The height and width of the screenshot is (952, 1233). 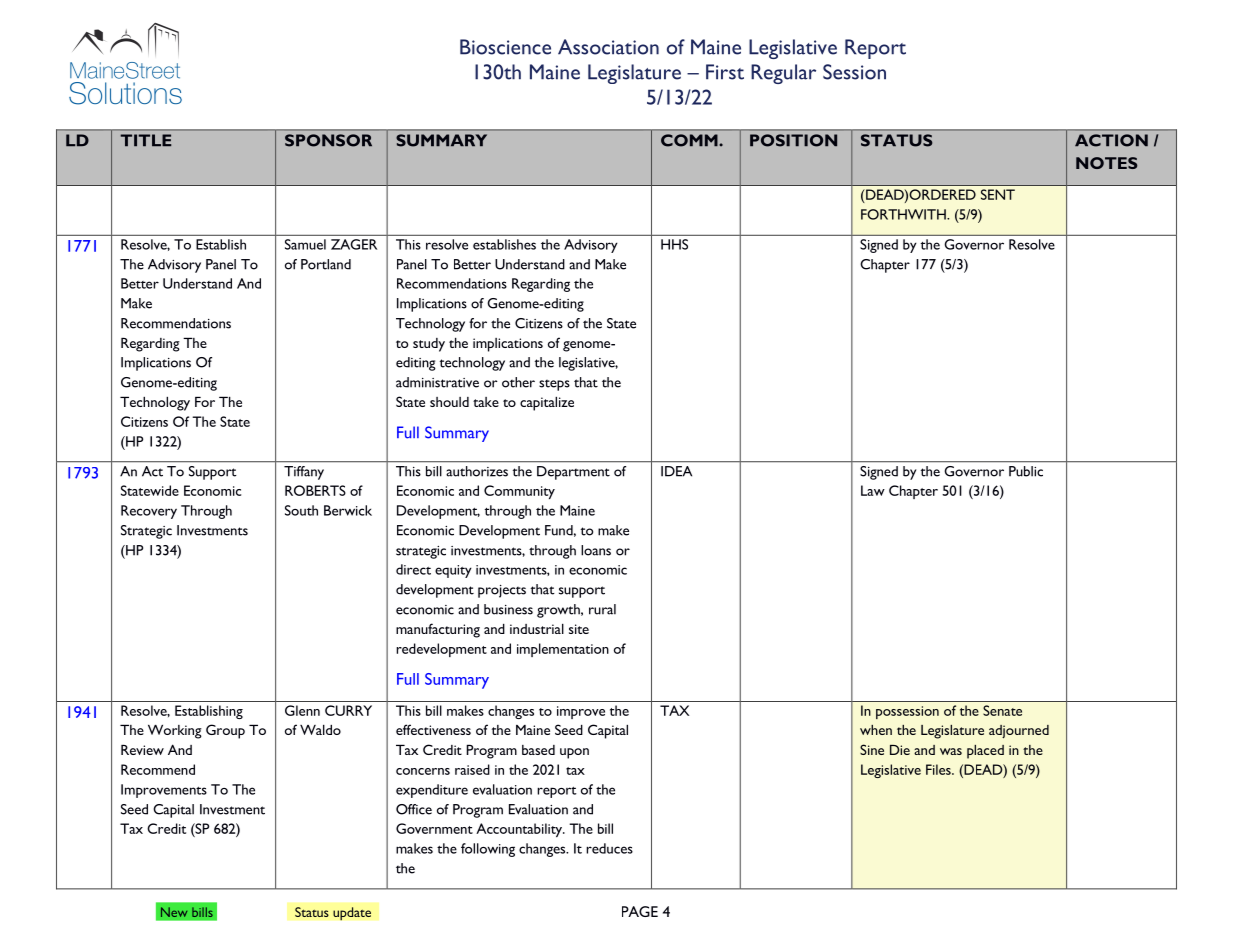 I want to click on HHS, so click(x=674, y=244).
